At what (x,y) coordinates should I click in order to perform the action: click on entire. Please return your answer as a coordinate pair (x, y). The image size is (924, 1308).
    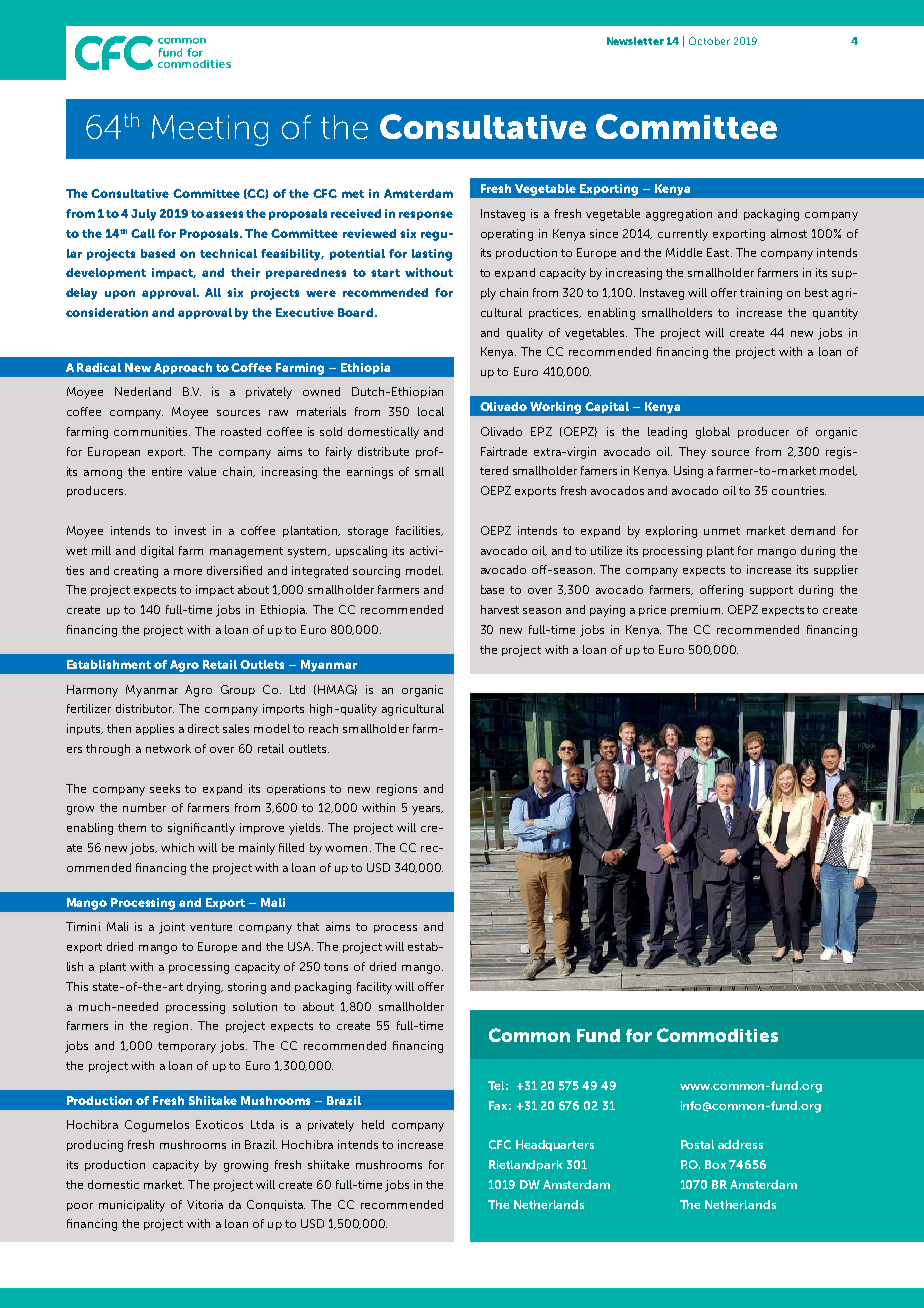
    Looking at the image, I should click on (167, 471).
